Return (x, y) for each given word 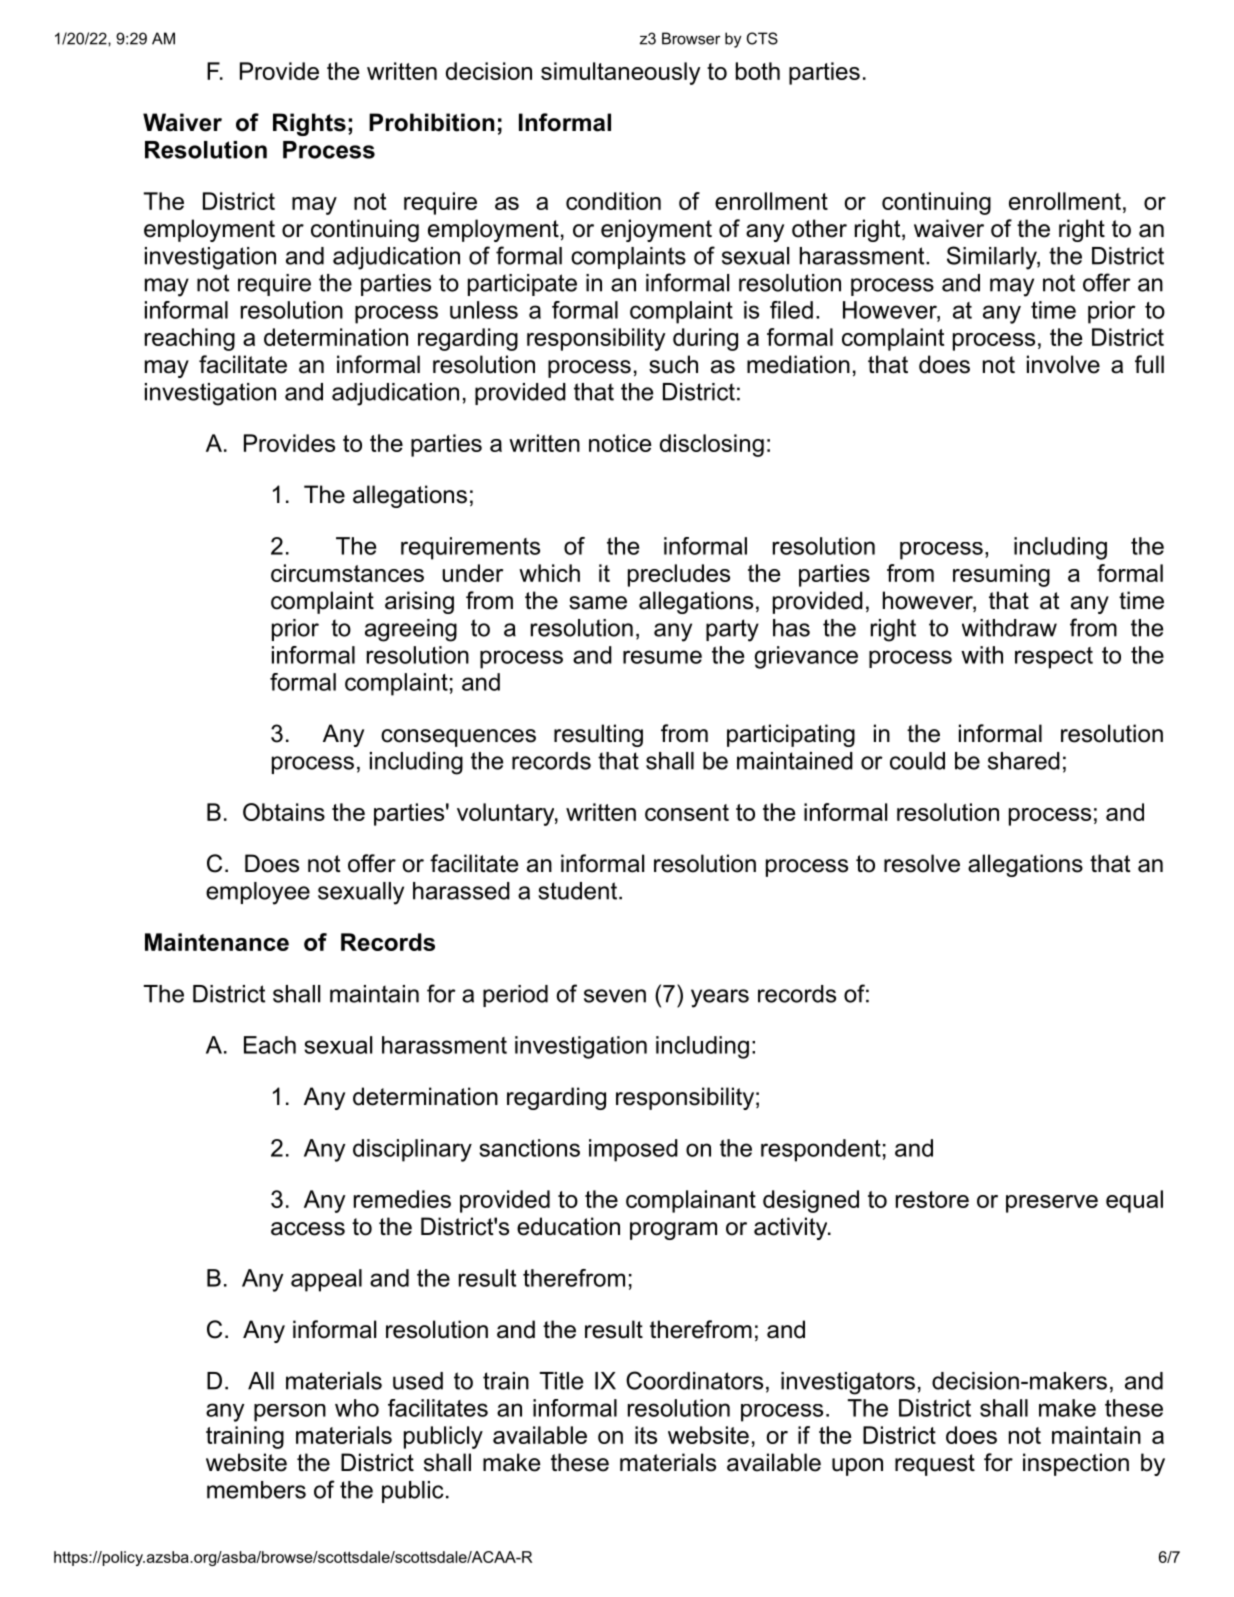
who (357, 1408)
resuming (1001, 575)
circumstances (347, 573)
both (758, 71)
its (646, 1435)
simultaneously (621, 73)
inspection (1076, 1464)
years (720, 998)
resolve (922, 863)
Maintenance (217, 942)
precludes (679, 575)
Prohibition (431, 122)
